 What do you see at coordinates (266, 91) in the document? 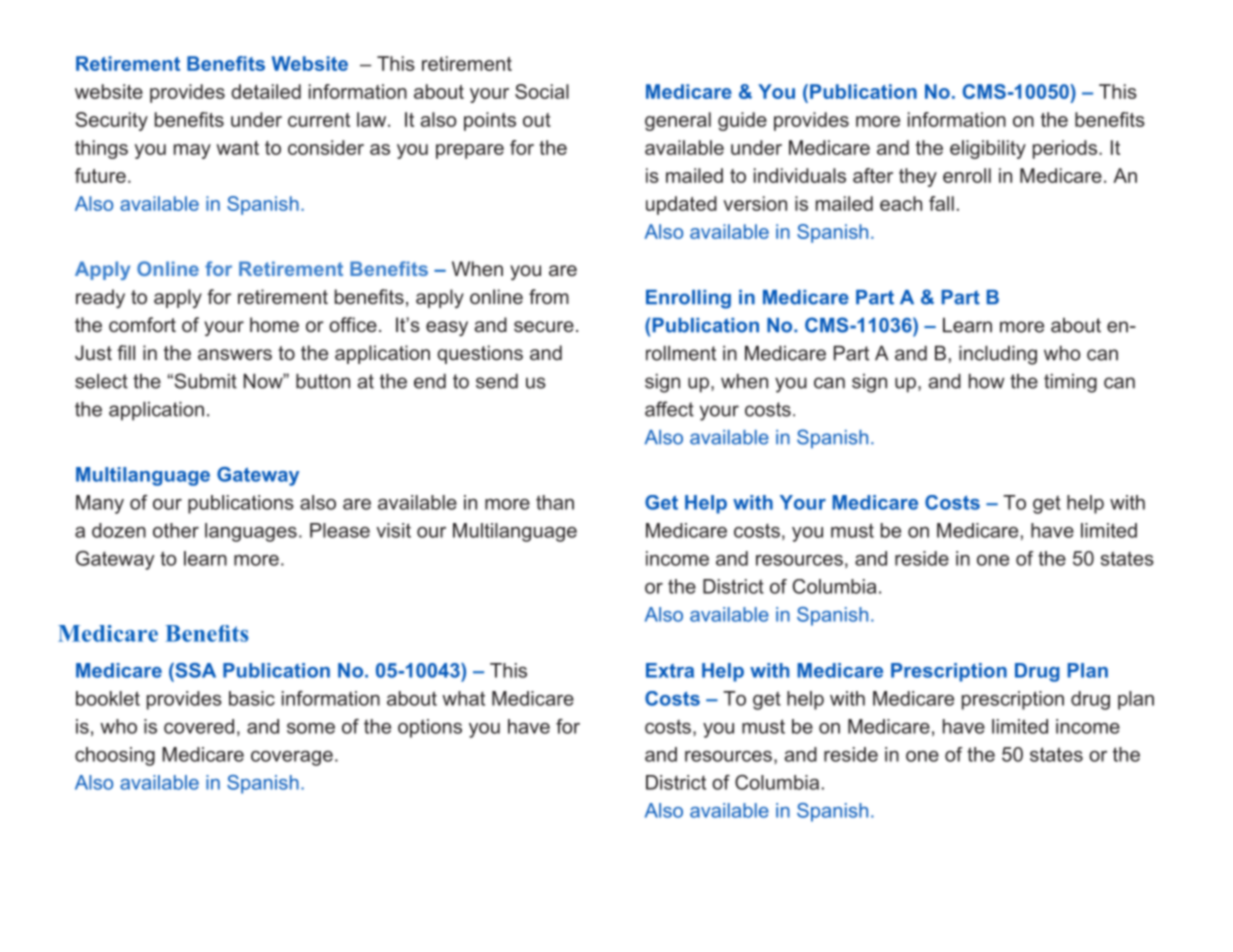
I see `detailed` at bounding box center [266, 91].
